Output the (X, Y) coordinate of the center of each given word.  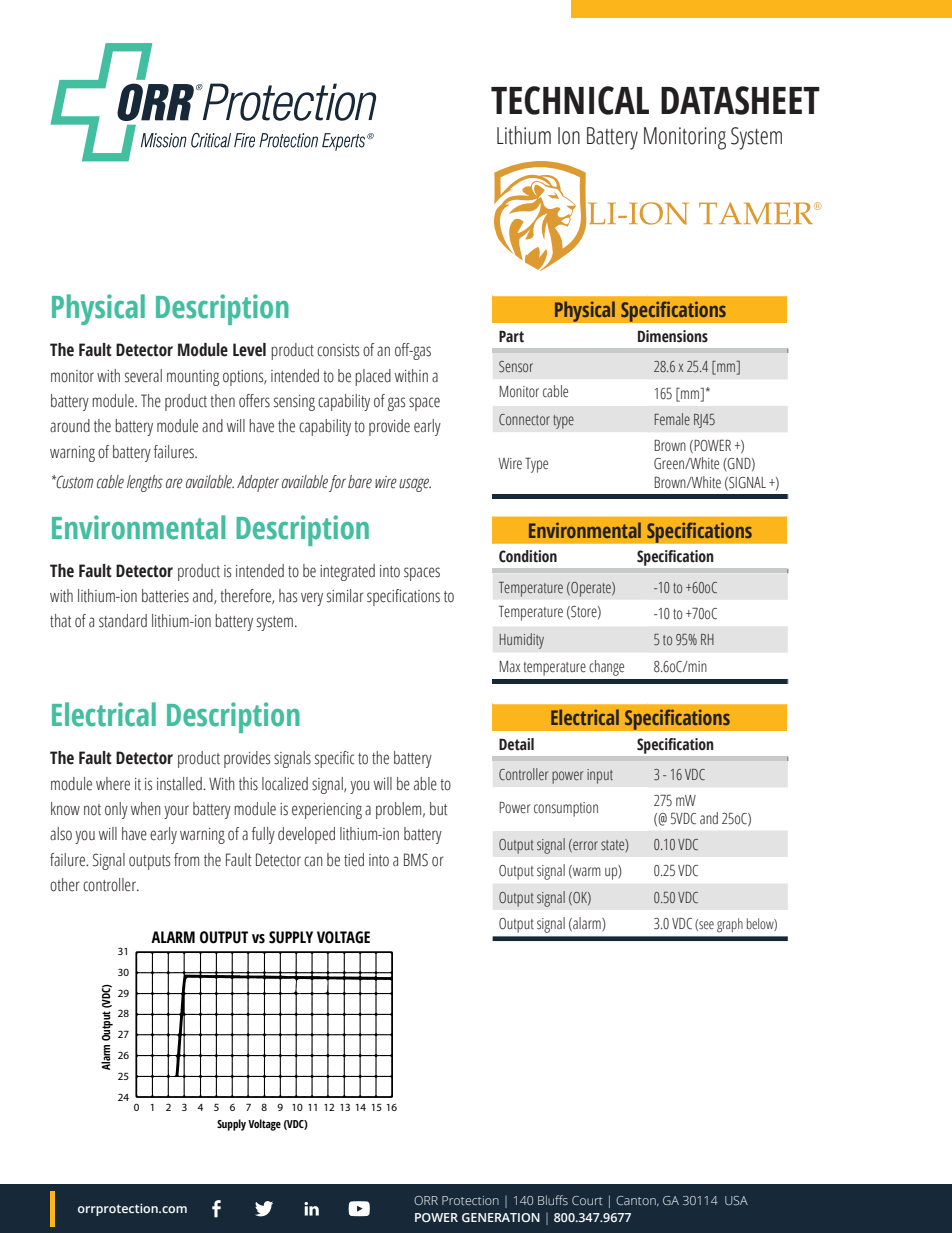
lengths (145, 483)
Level (249, 350)
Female (672, 419)
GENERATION (501, 1217)
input (600, 776)
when (145, 809)
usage (415, 485)
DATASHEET (740, 100)
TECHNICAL (570, 100)
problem (400, 810)
